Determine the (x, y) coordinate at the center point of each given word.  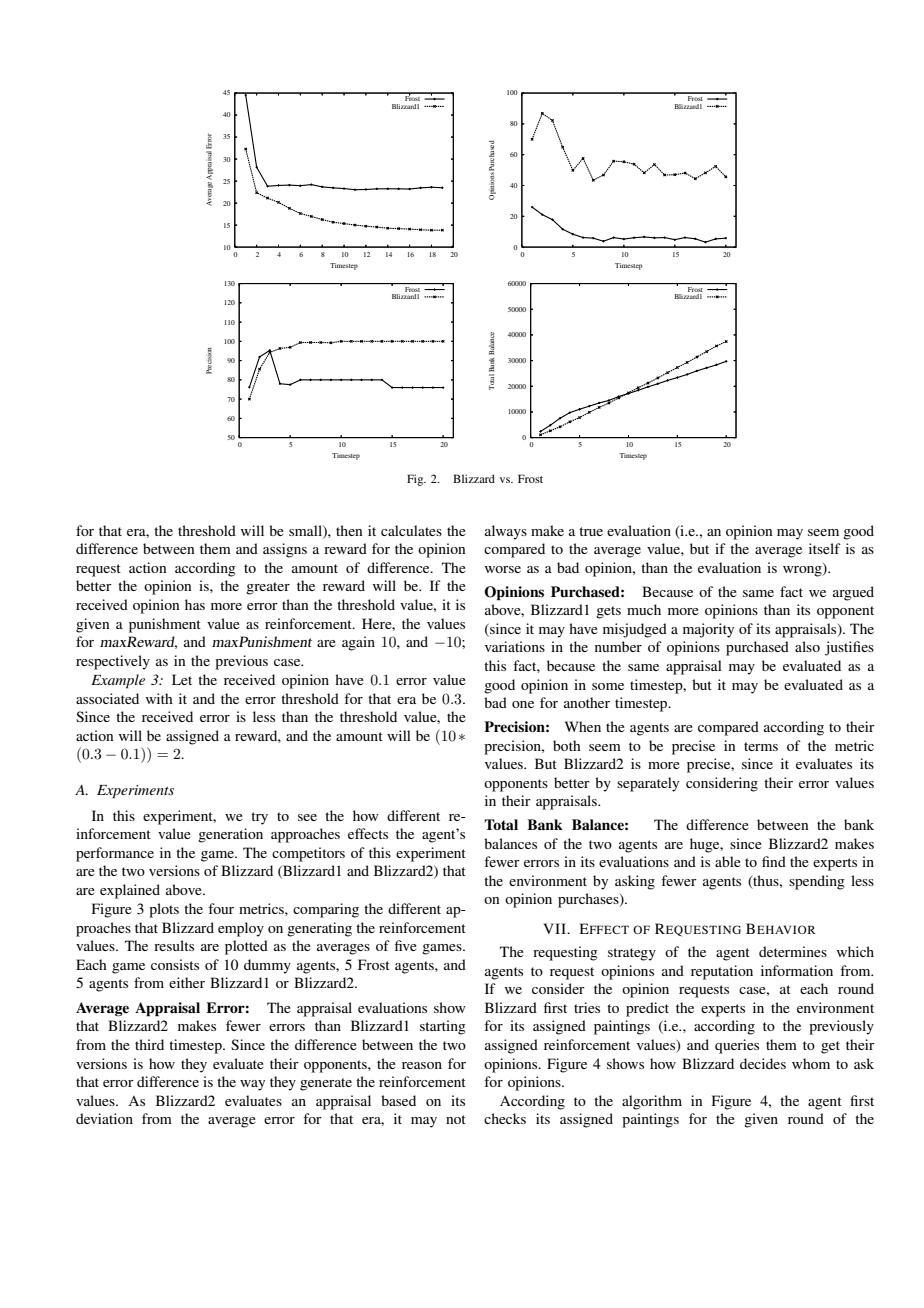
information (797, 970)
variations (515, 646)
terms (761, 746)
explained (130, 891)
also (807, 646)
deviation (104, 1118)
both (567, 745)
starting (443, 1027)
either (187, 982)
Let (182, 679)
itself (825, 548)
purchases (589, 900)
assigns (285, 550)
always (506, 532)
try (259, 818)
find (774, 861)
